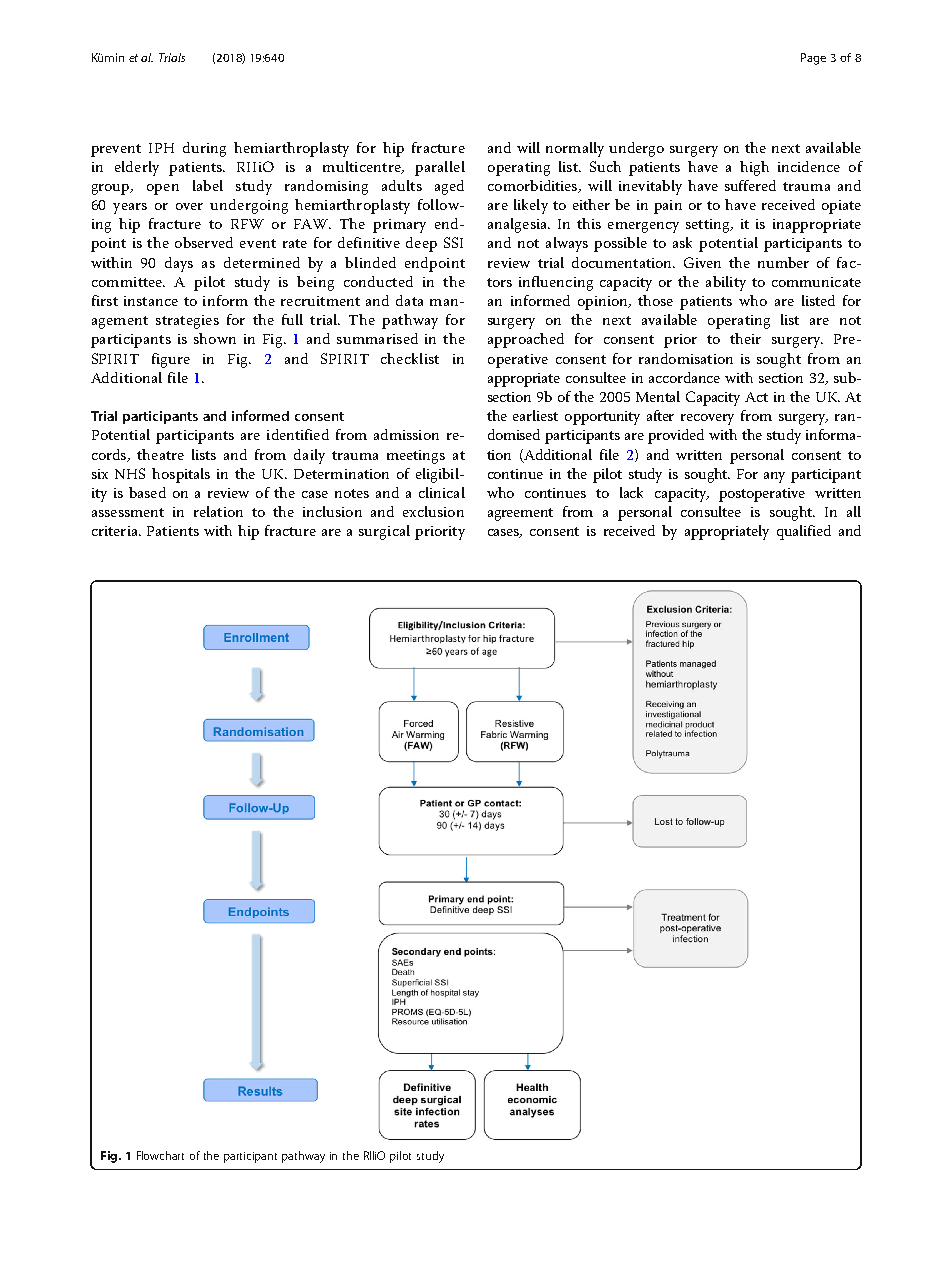 This screenshot has width=952, height=1265. Describe the element at coordinates (804, 532) in the screenshot. I see `qualified` at that location.
